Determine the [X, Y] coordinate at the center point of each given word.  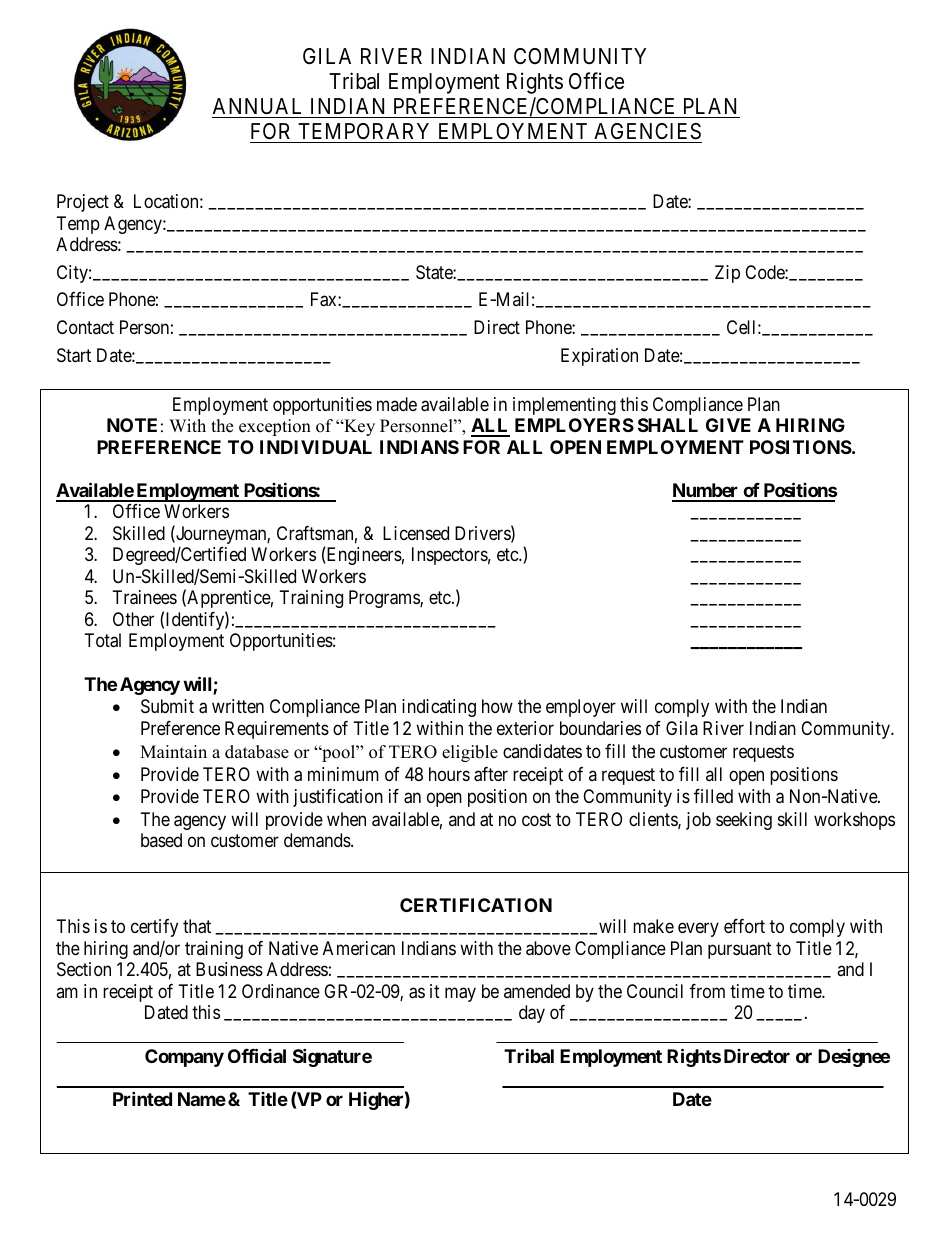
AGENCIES [647, 133]
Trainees [145, 597]
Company [184, 1058]
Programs [385, 599]
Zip [727, 274]
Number [706, 492]
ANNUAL [257, 106]
